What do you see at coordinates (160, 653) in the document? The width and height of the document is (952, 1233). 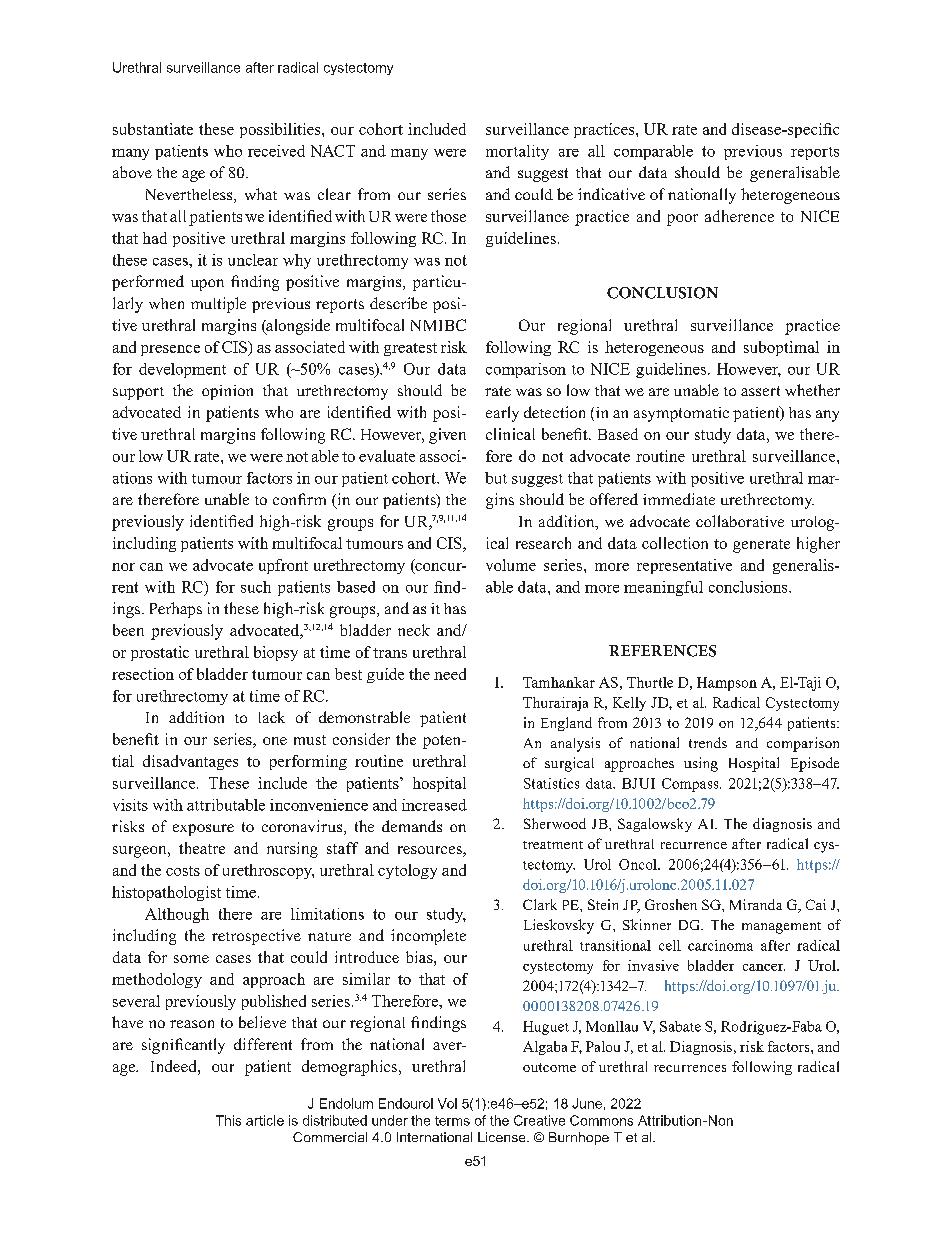 I see `prostatic` at bounding box center [160, 653].
